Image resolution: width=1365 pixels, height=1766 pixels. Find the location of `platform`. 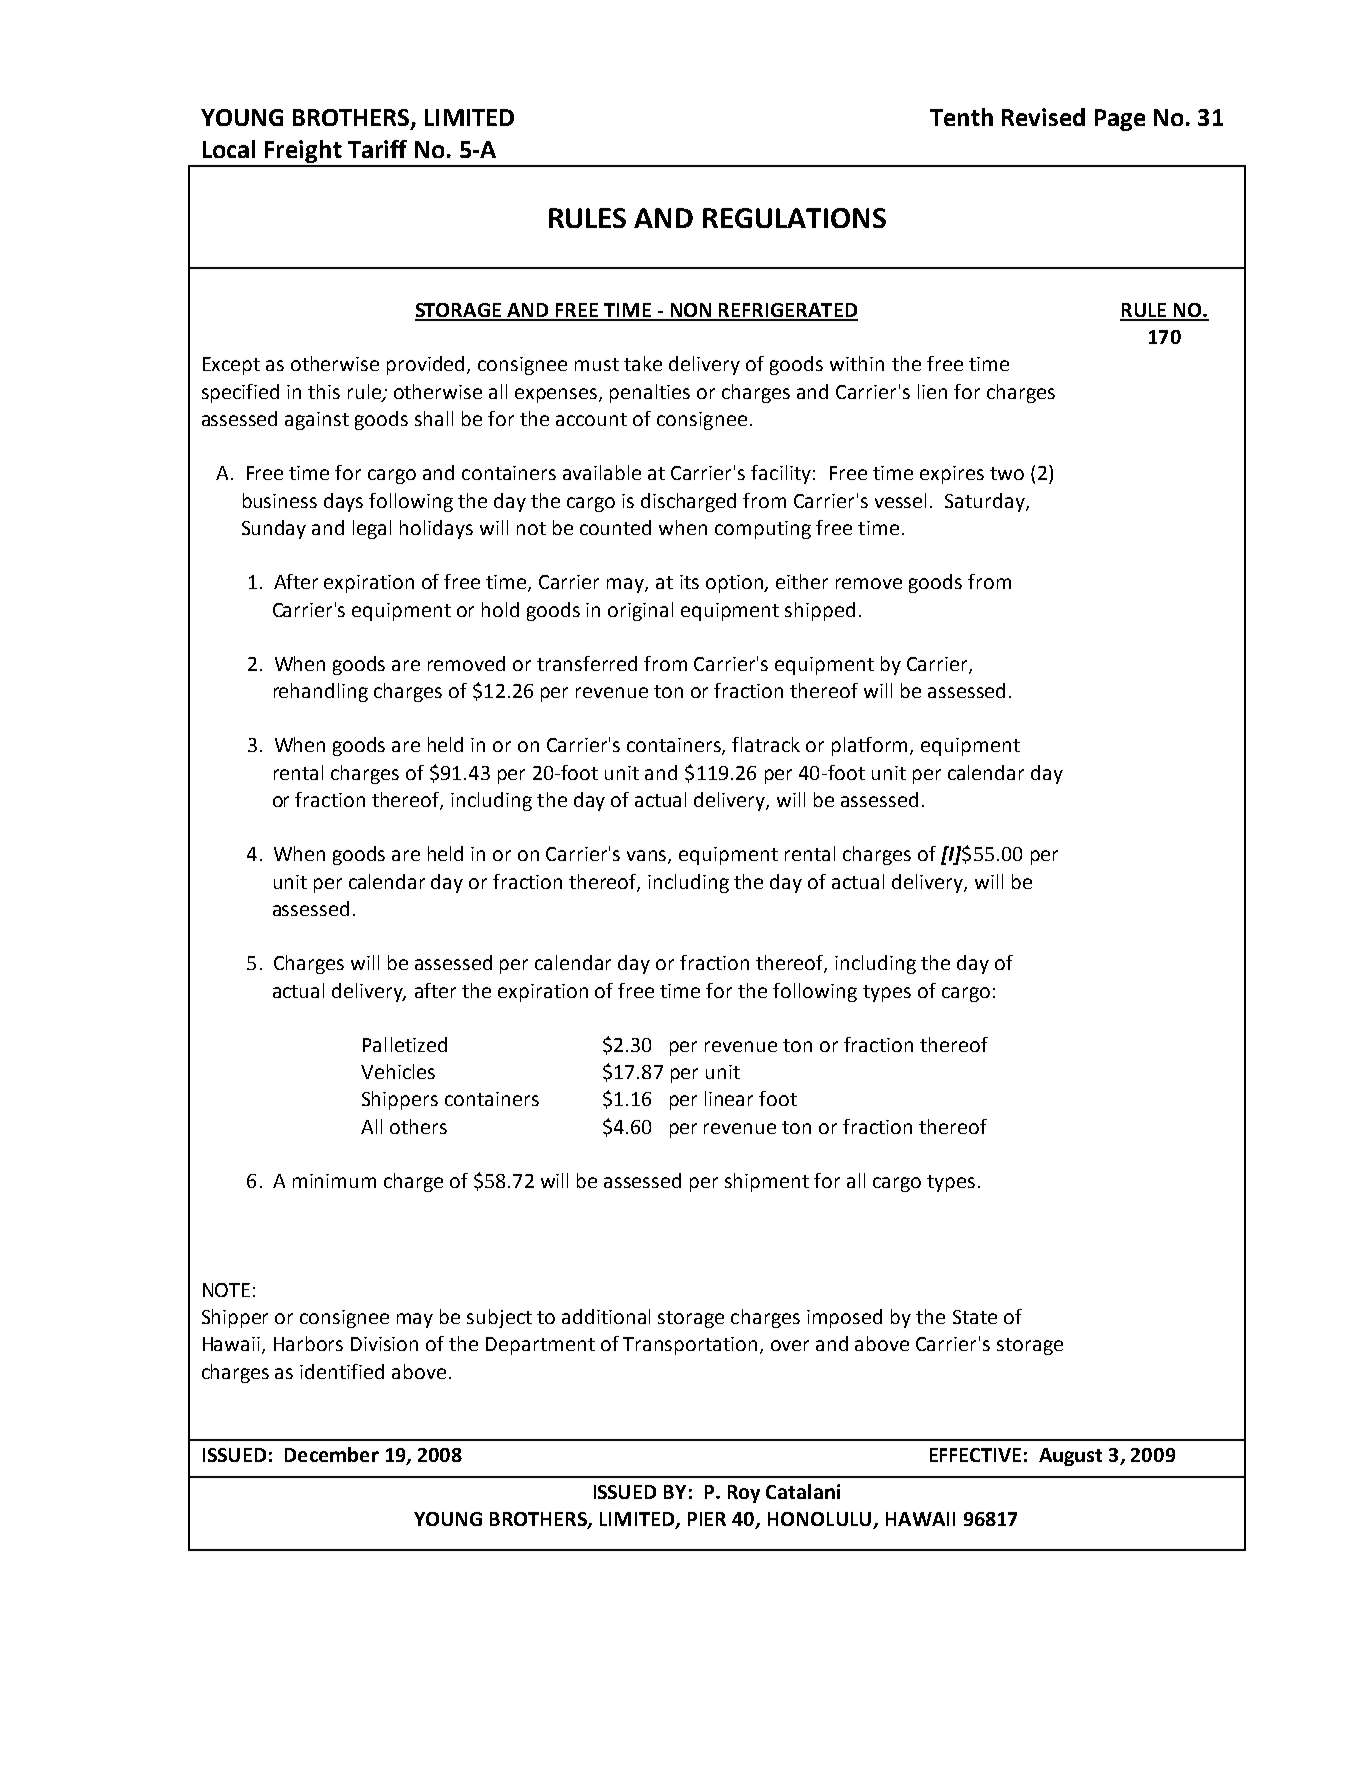

platform is located at coordinates (871, 746).
